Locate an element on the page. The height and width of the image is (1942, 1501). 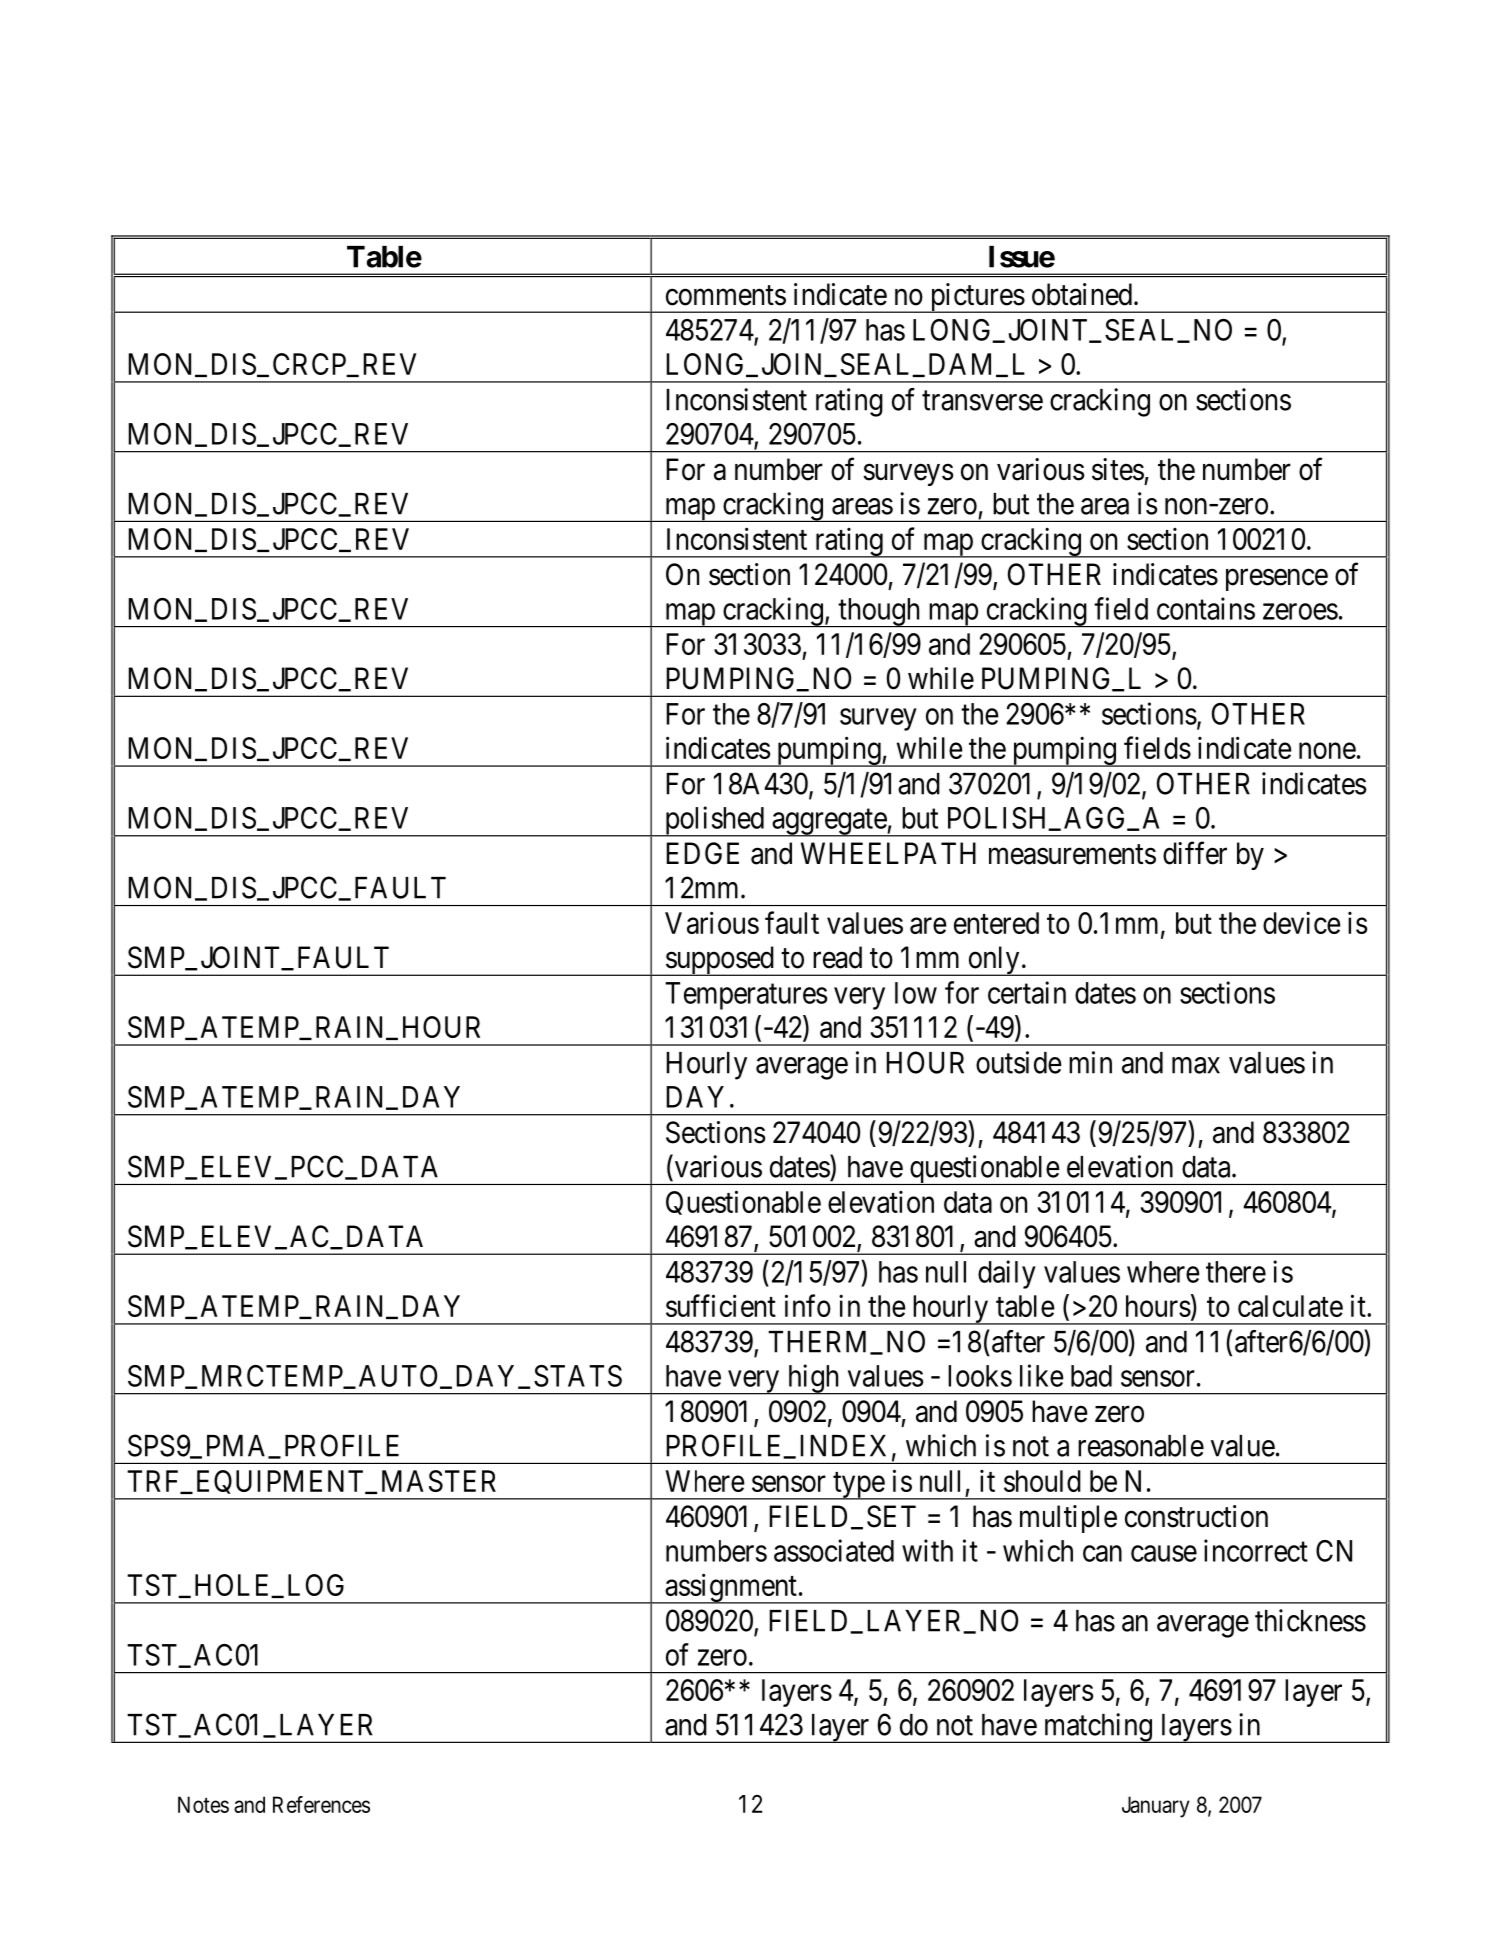
there is located at coordinates (1236, 1272).
